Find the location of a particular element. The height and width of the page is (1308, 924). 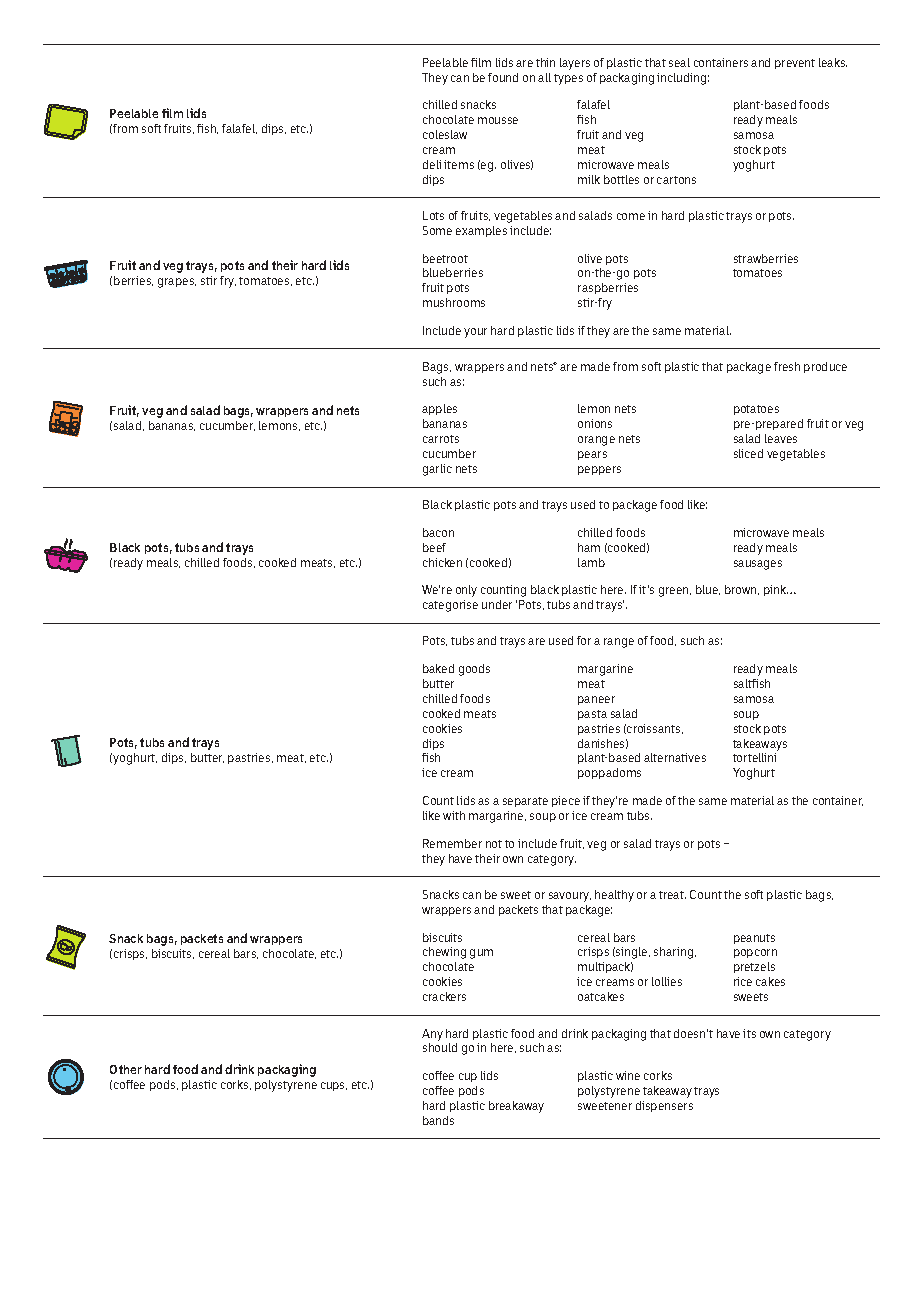

brown is located at coordinates (742, 590).
